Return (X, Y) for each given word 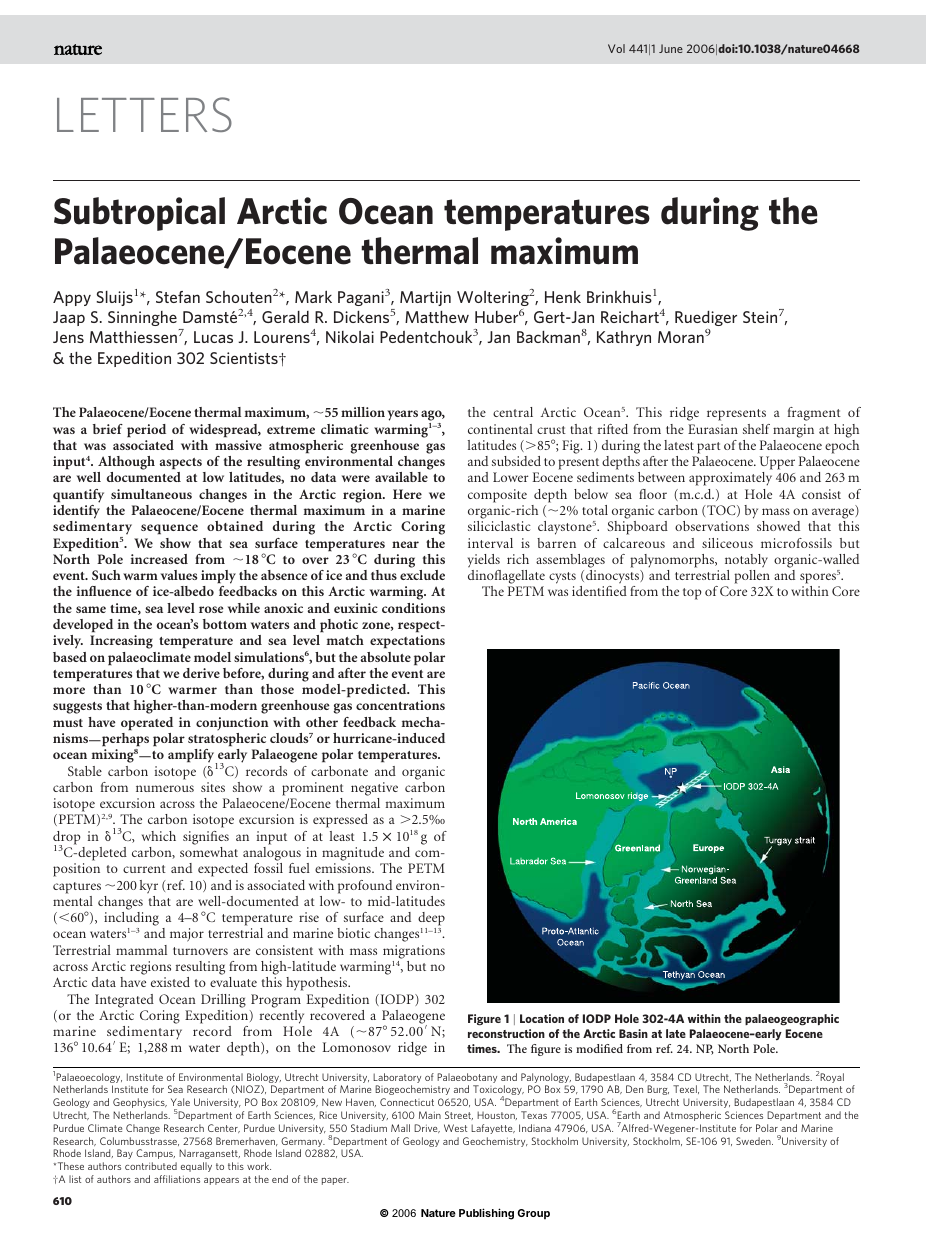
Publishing (486, 1214)
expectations (407, 641)
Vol (616, 48)
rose (211, 609)
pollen (752, 577)
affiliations (177, 1179)
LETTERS (144, 114)
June (671, 48)
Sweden (754, 1141)
